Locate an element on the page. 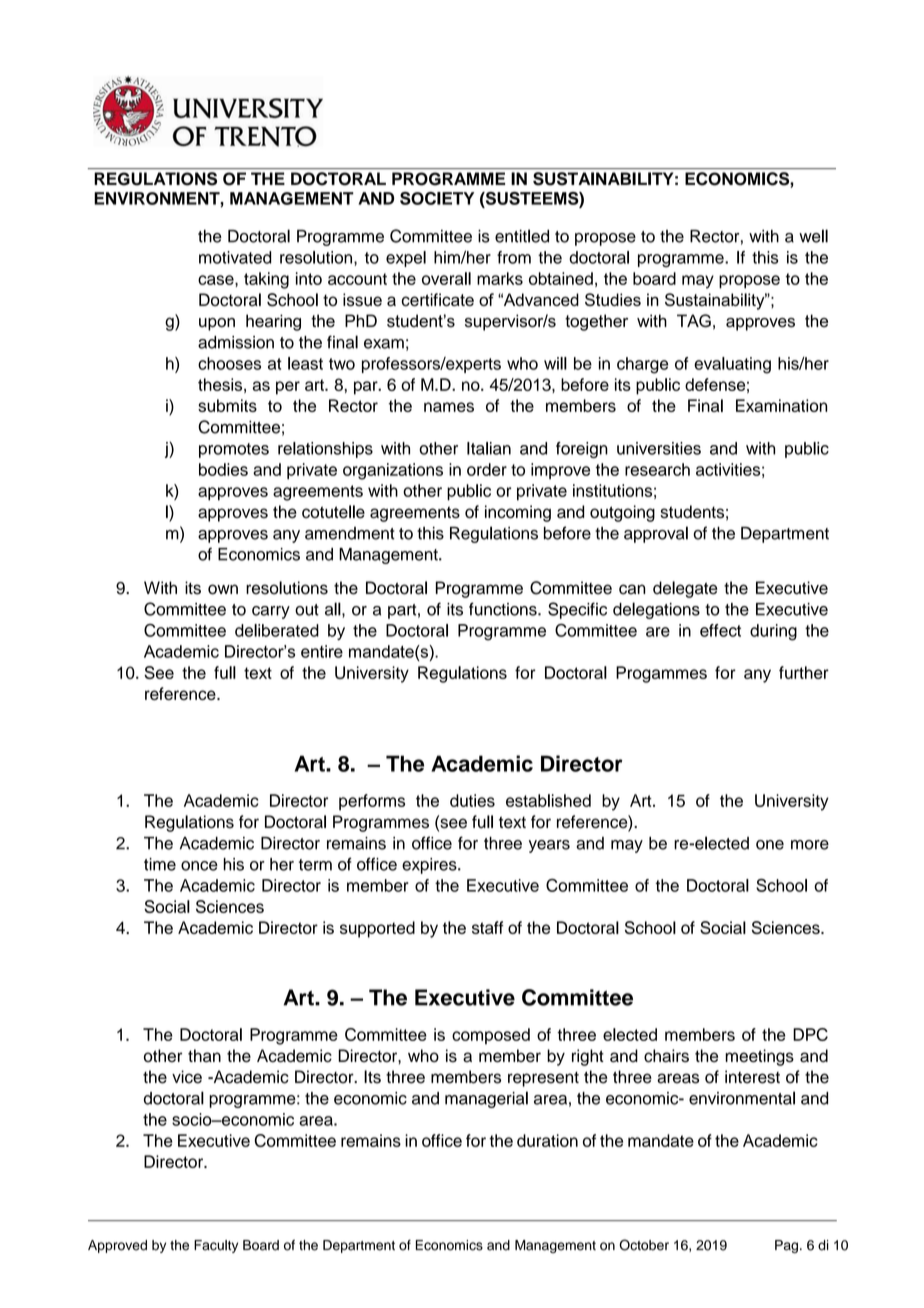  well is located at coordinates (813, 236).
